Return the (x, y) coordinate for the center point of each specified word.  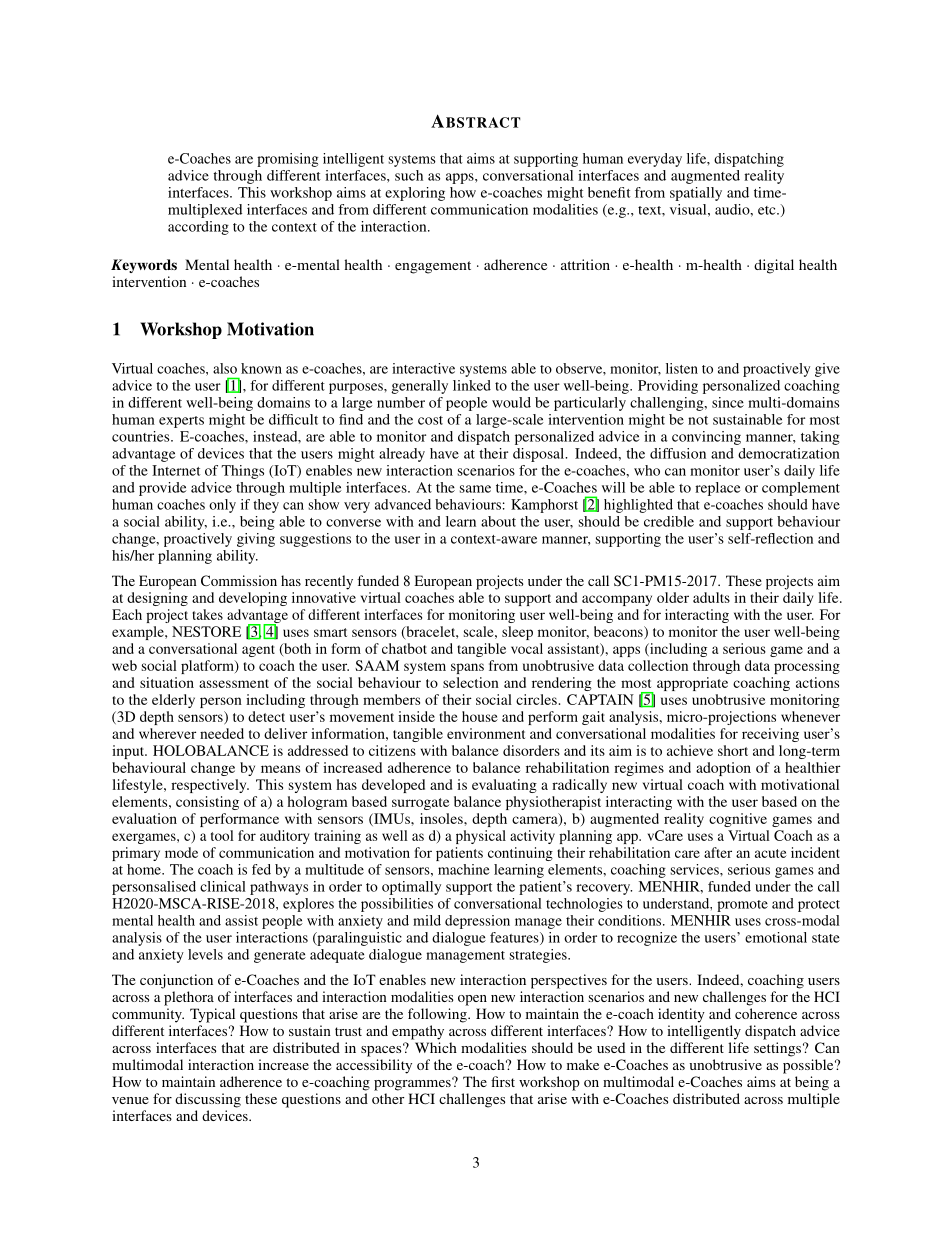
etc (768, 210)
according (198, 228)
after (718, 852)
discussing (208, 1100)
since (728, 402)
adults (711, 597)
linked (472, 385)
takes (207, 614)
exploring (415, 194)
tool (222, 835)
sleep (517, 633)
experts (181, 422)
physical (481, 837)
